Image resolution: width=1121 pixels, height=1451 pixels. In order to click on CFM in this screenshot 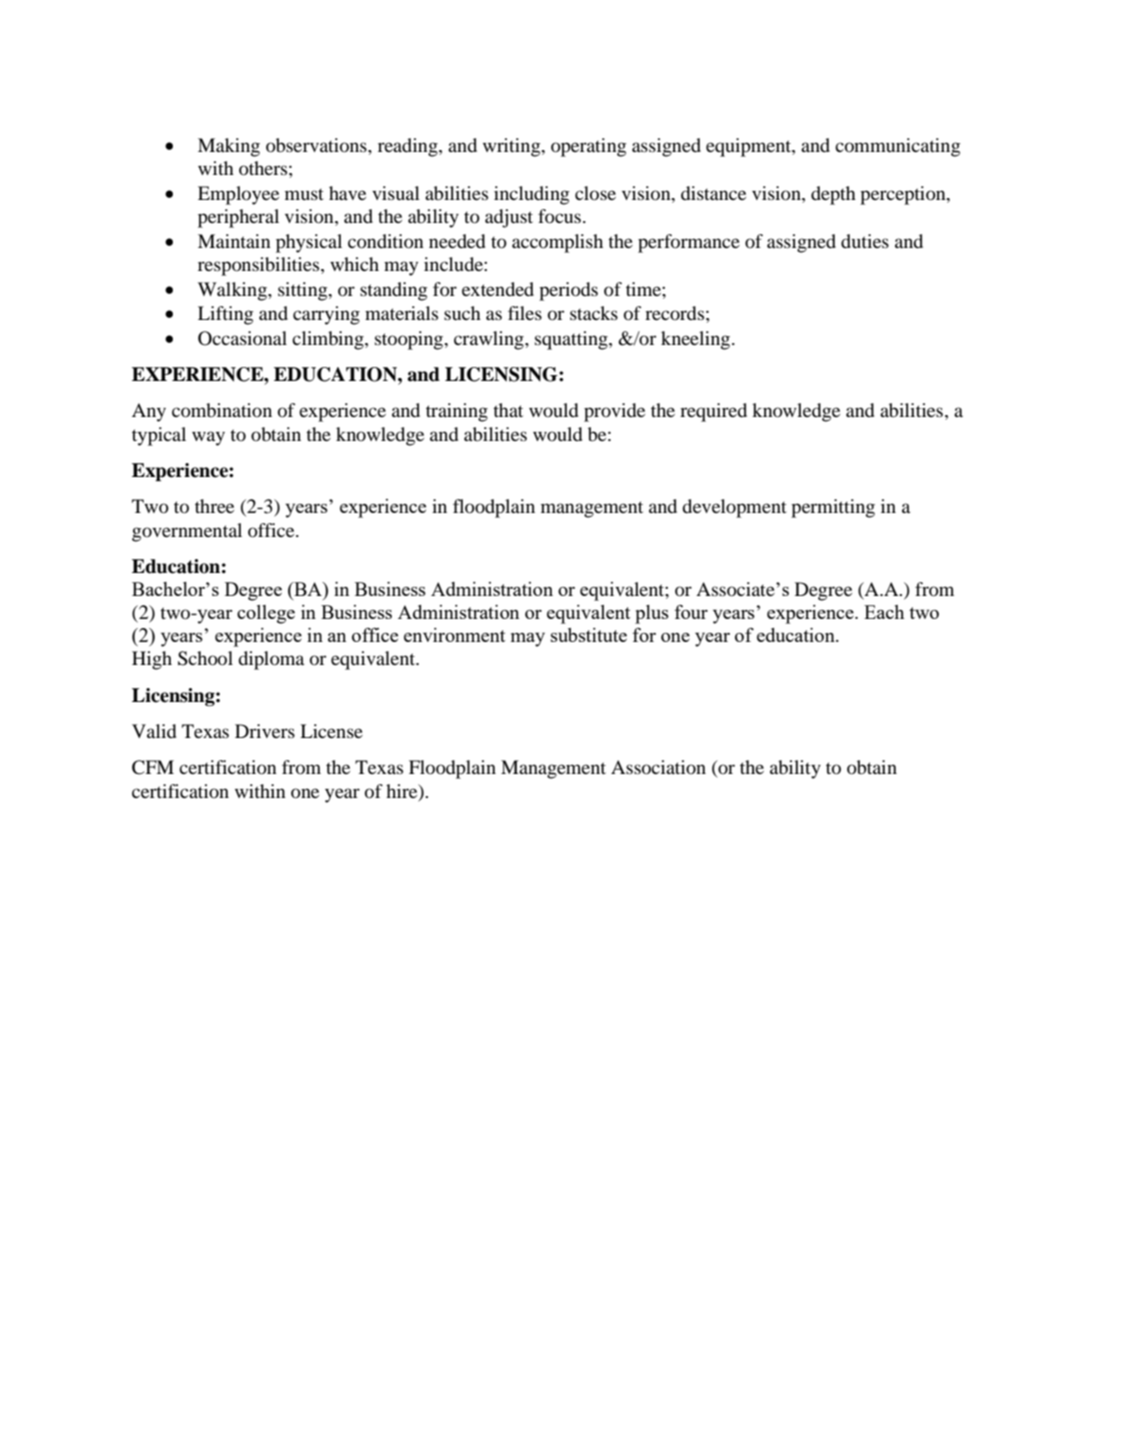, I will do `click(153, 767)`.
